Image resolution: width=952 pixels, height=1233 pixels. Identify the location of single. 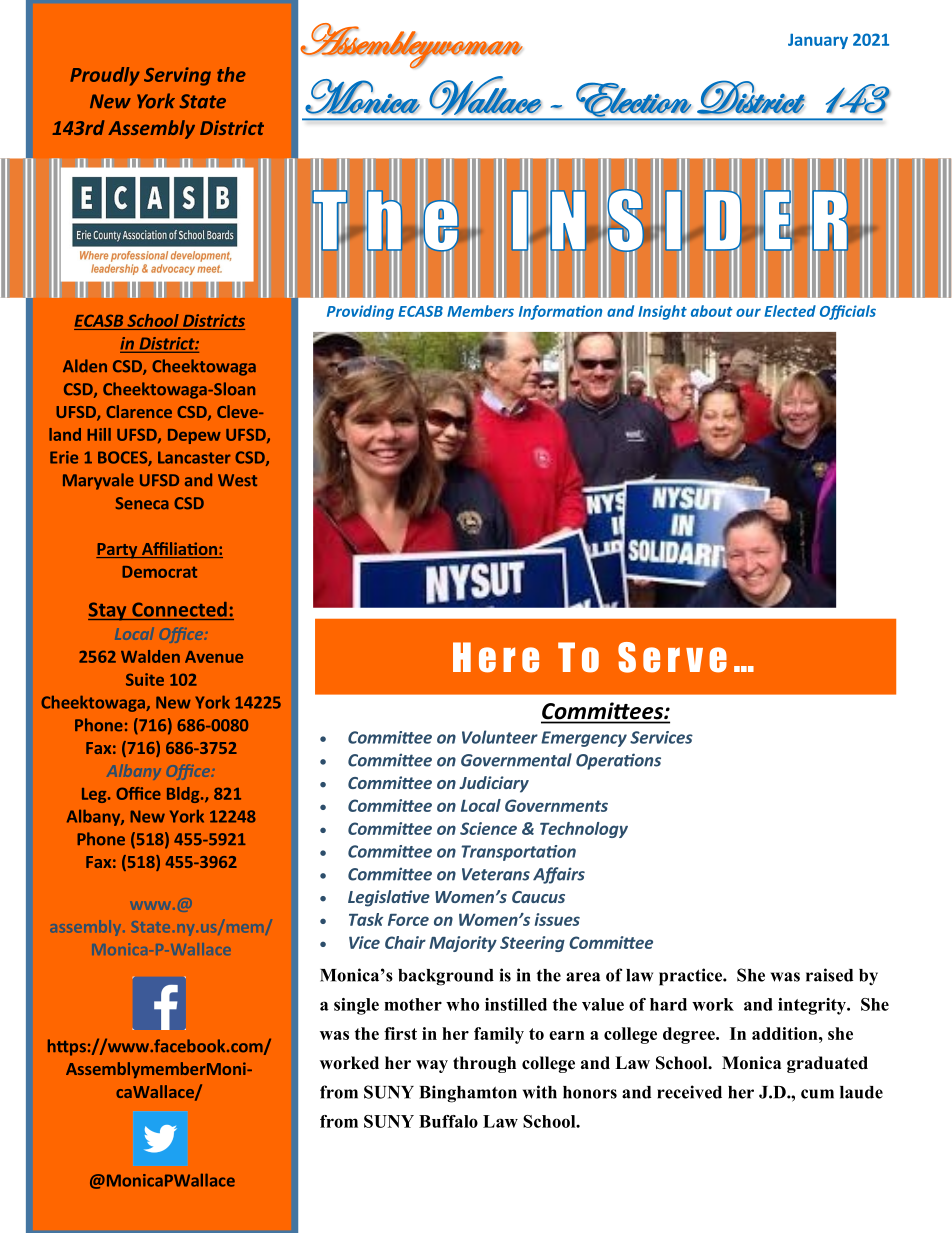
(356, 1006).
